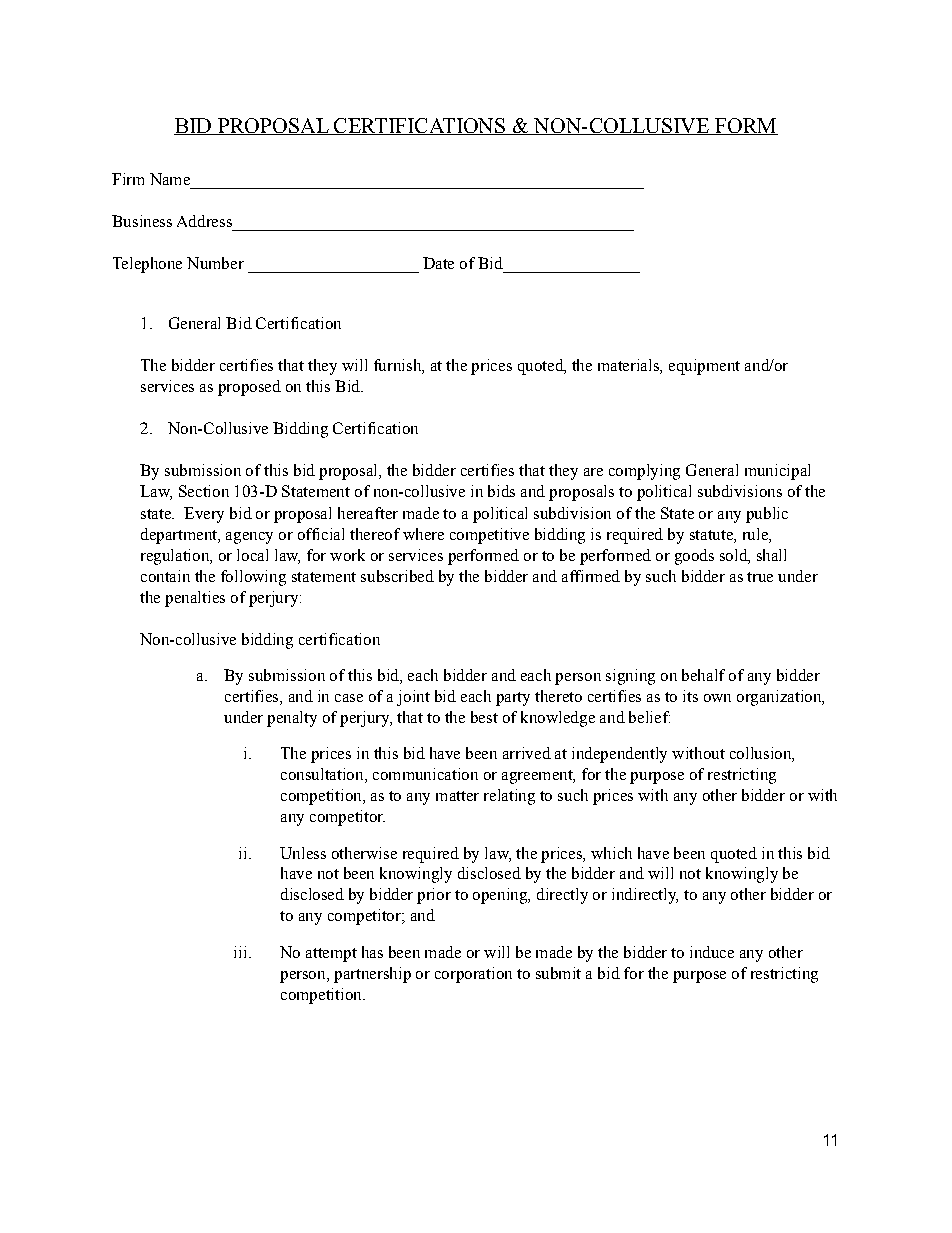 The width and height of the screenshot is (952, 1233). What do you see at coordinates (438, 263) in the screenshot?
I see `Date` at bounding box center [438, 263].
